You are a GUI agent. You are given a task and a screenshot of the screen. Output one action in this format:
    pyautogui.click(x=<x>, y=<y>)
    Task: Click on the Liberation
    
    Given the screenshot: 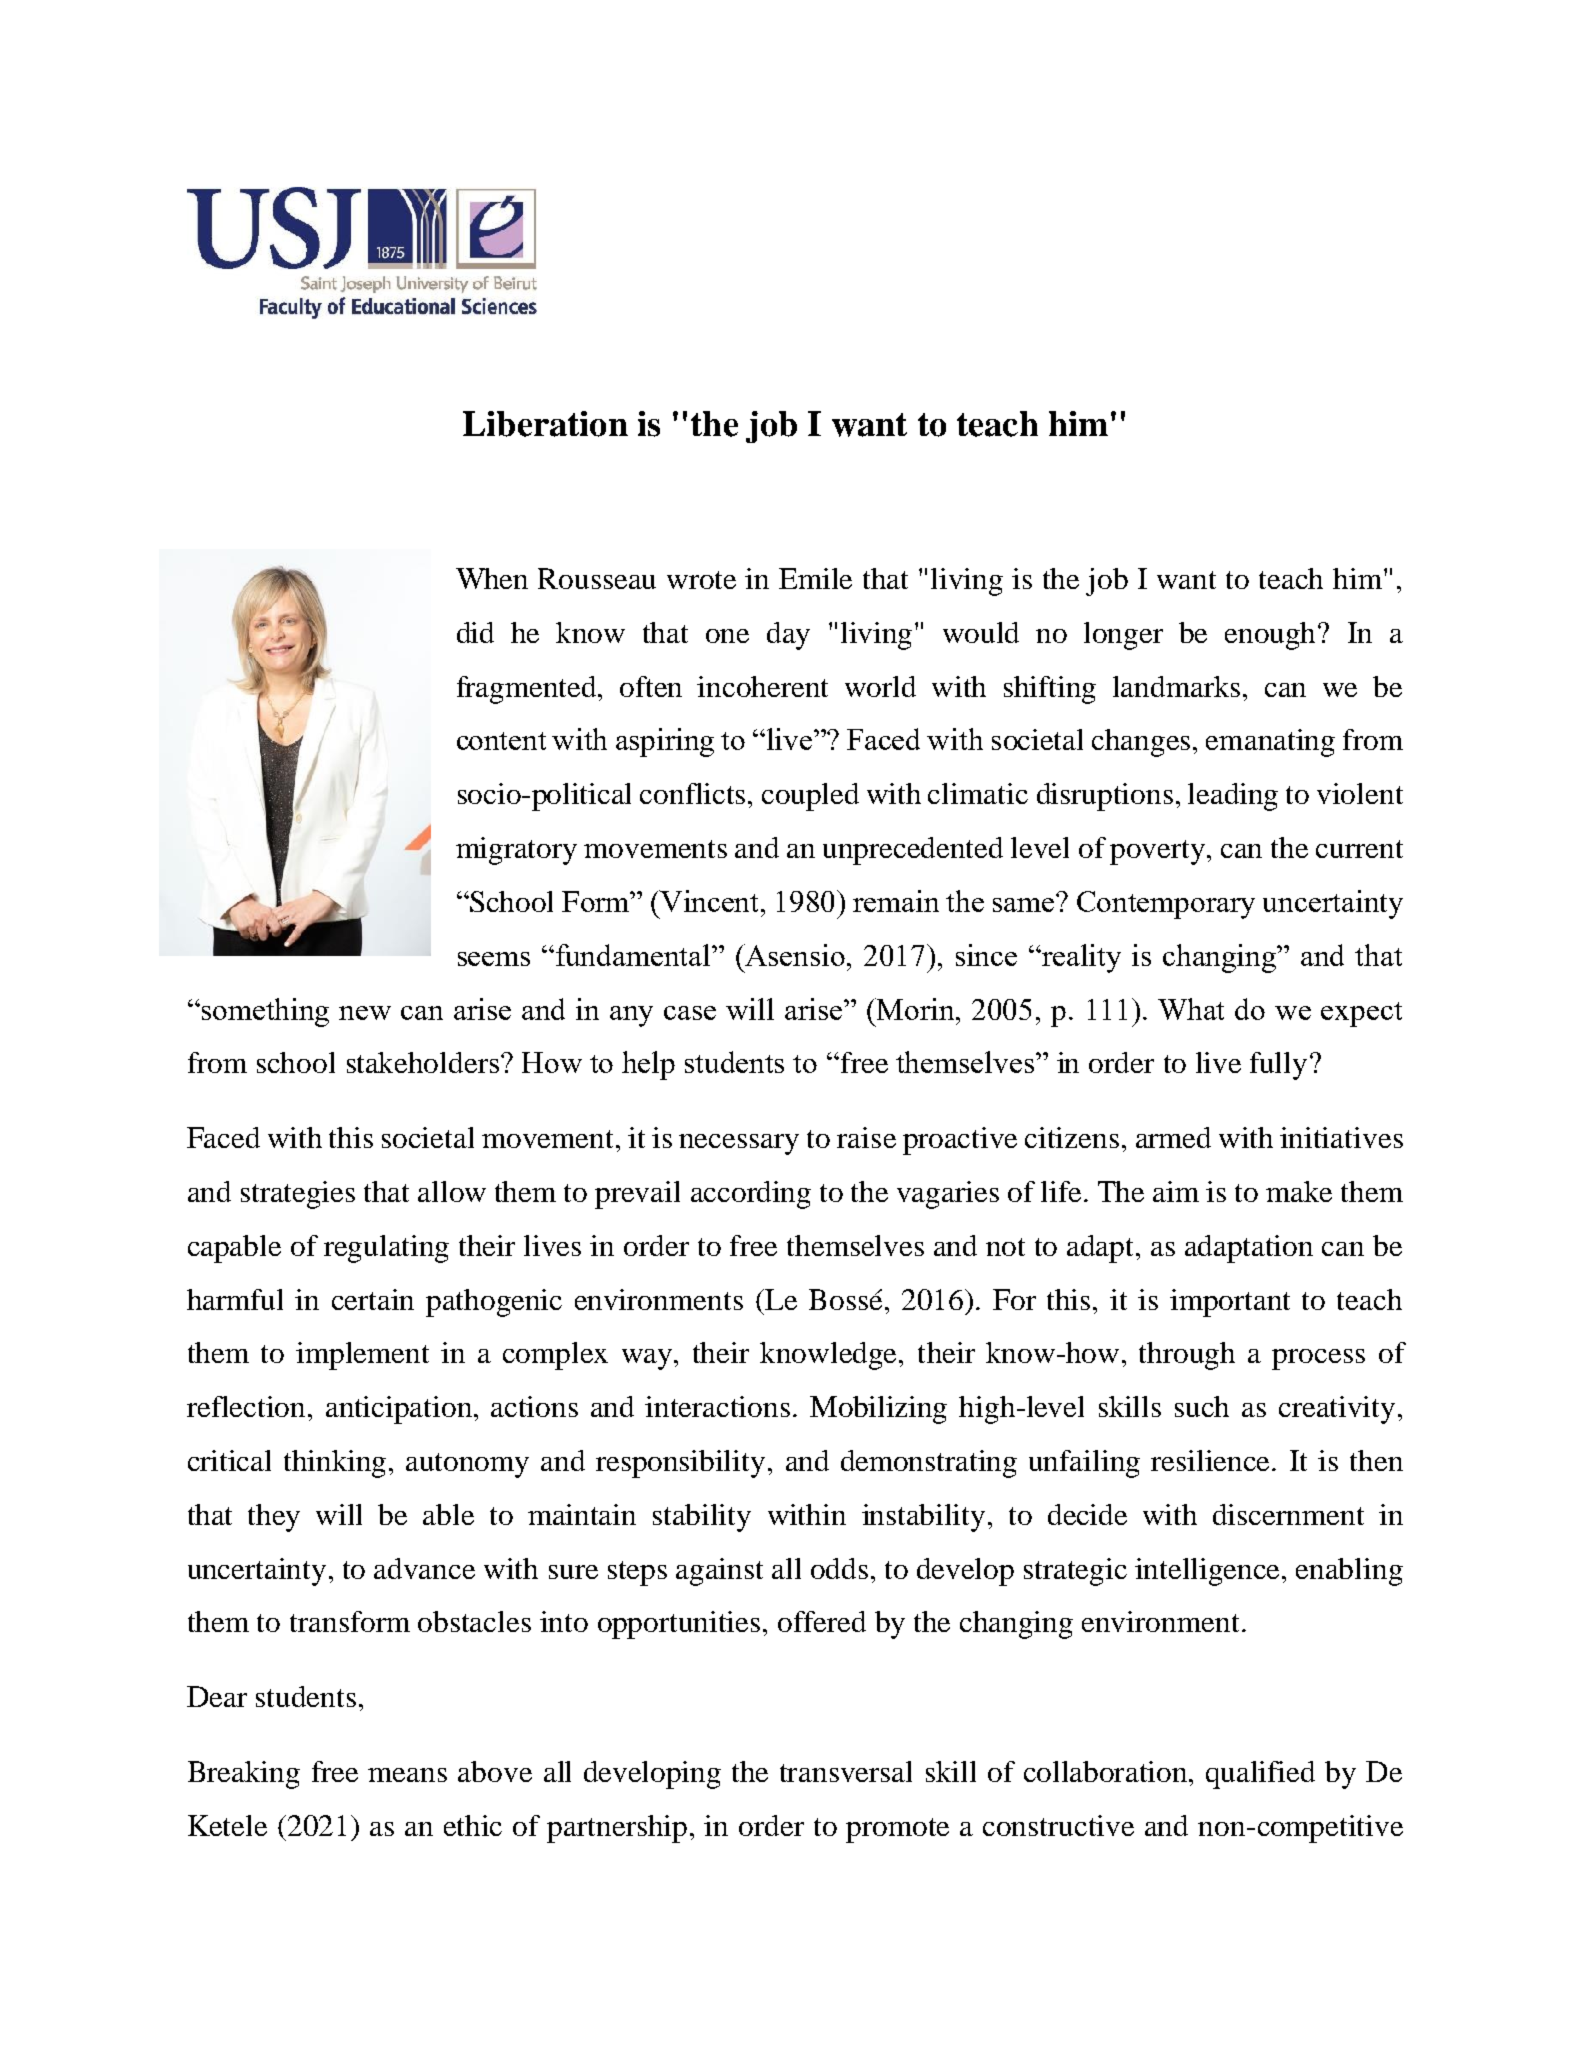 What is the action you would take?
    pyautogui.click(x=545, y=424)
